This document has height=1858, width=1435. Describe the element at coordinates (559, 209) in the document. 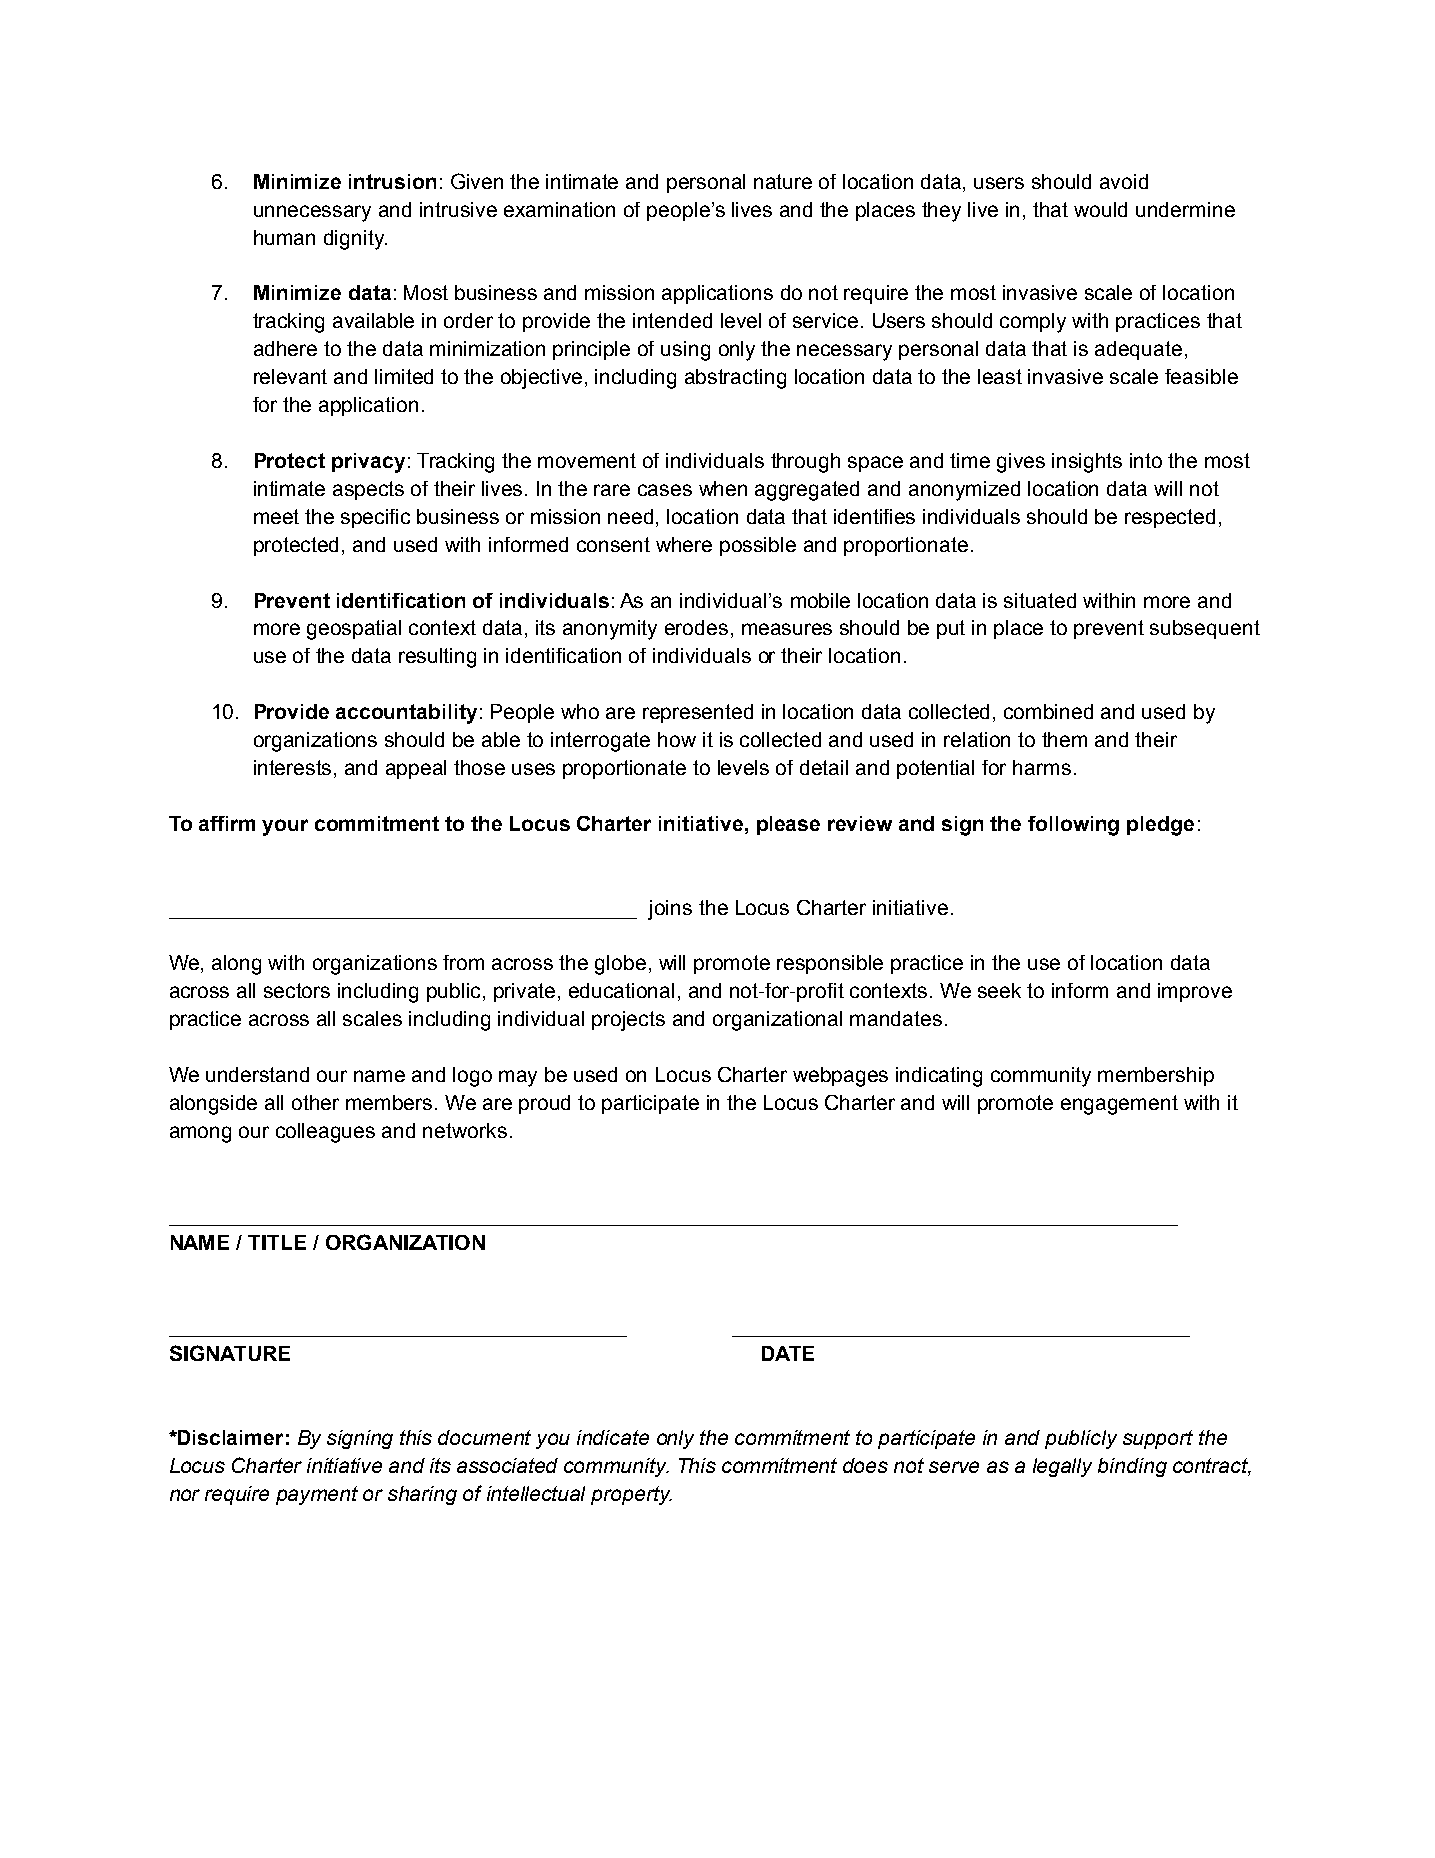

I see `examination` at that location.
